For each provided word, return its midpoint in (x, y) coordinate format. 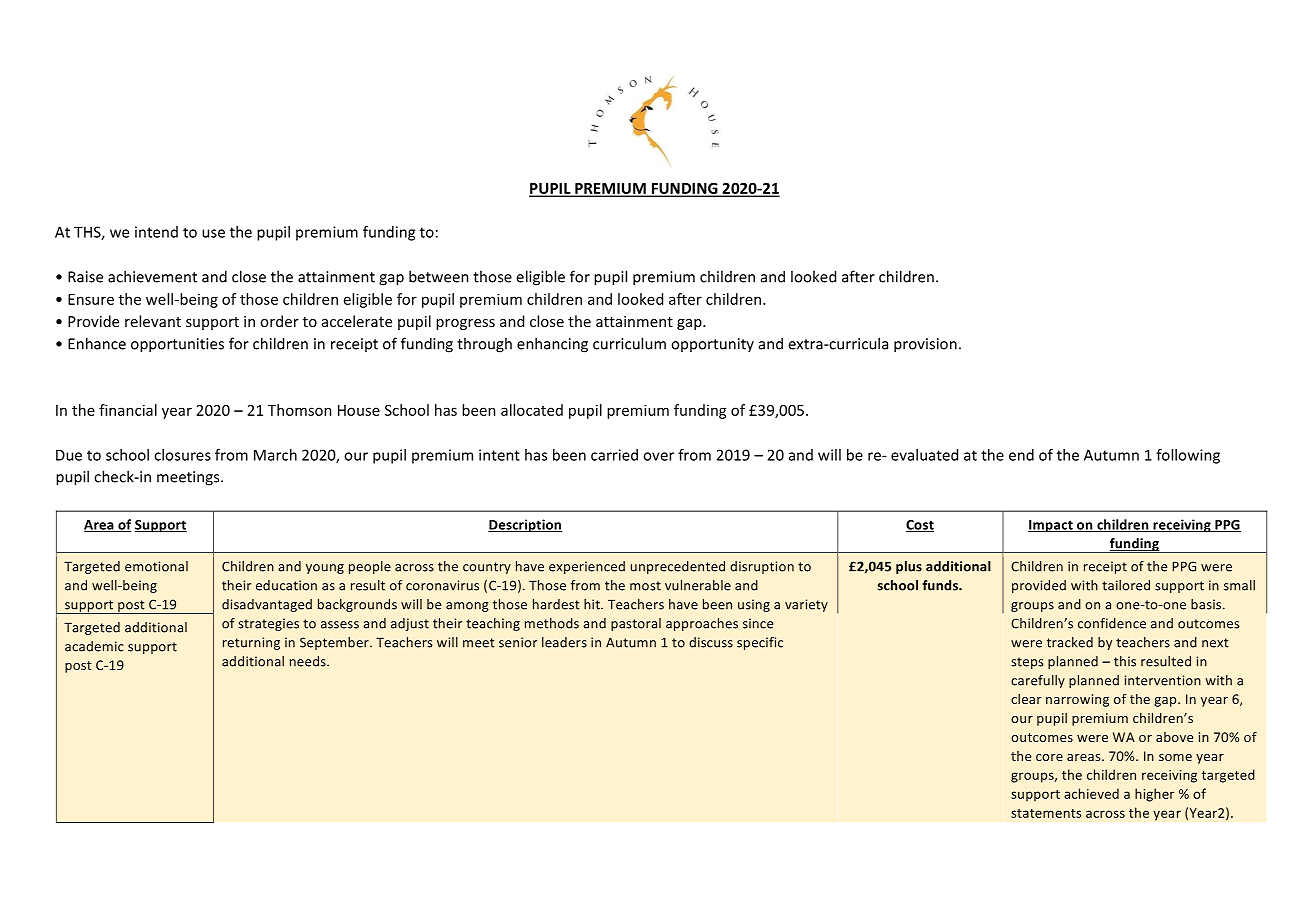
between (439, 276)
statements (1046, 813)
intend (156, 232)
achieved (1091, 793)
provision (925, 345)
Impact (1051, 526)
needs (309, 661)
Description (525, 526)
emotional (156, 566)
